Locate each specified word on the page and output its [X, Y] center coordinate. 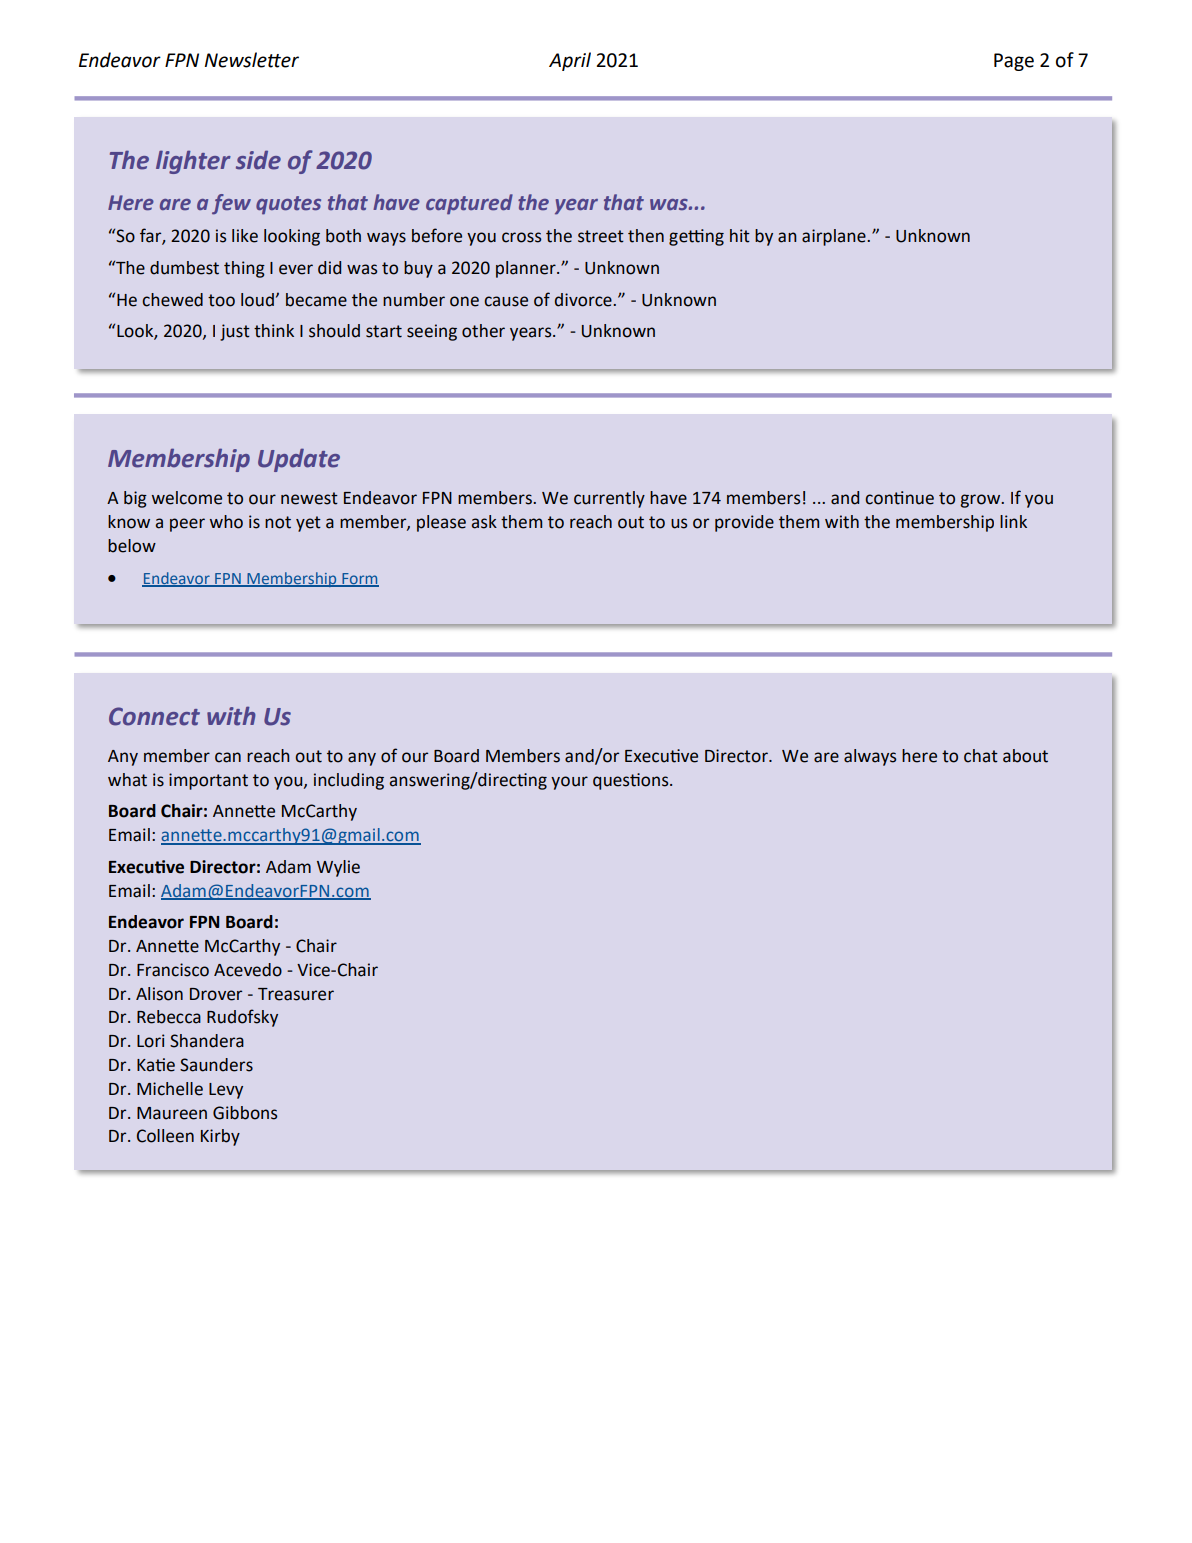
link [1013, 521]
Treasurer [296, 994]
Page [1014, 62]
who [226, 522]
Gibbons [245, 1113]
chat [981, 756]
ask [484, 522]
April [570, 61]
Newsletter [252, 60]
